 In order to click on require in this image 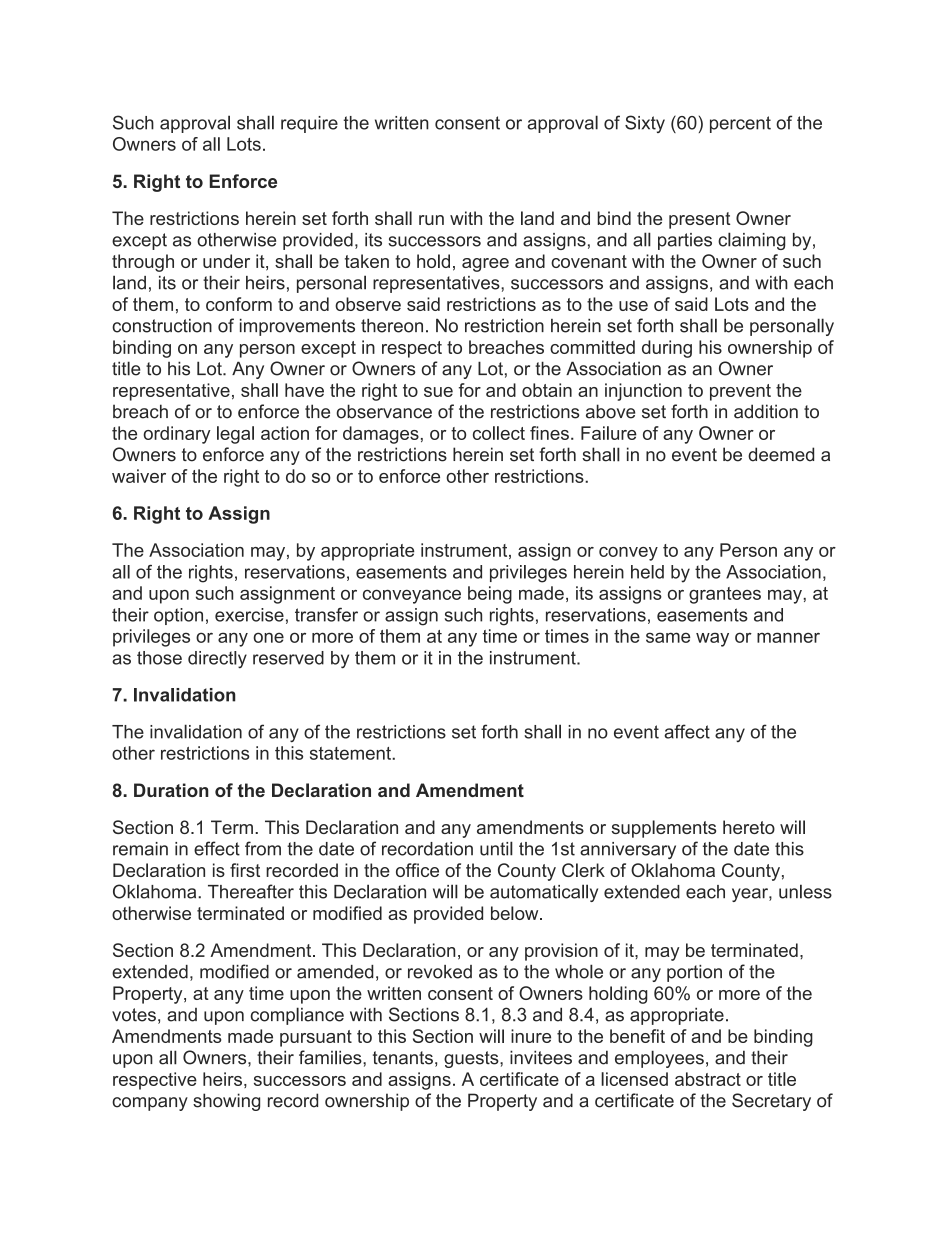, I will do `click(309, 124)`.
